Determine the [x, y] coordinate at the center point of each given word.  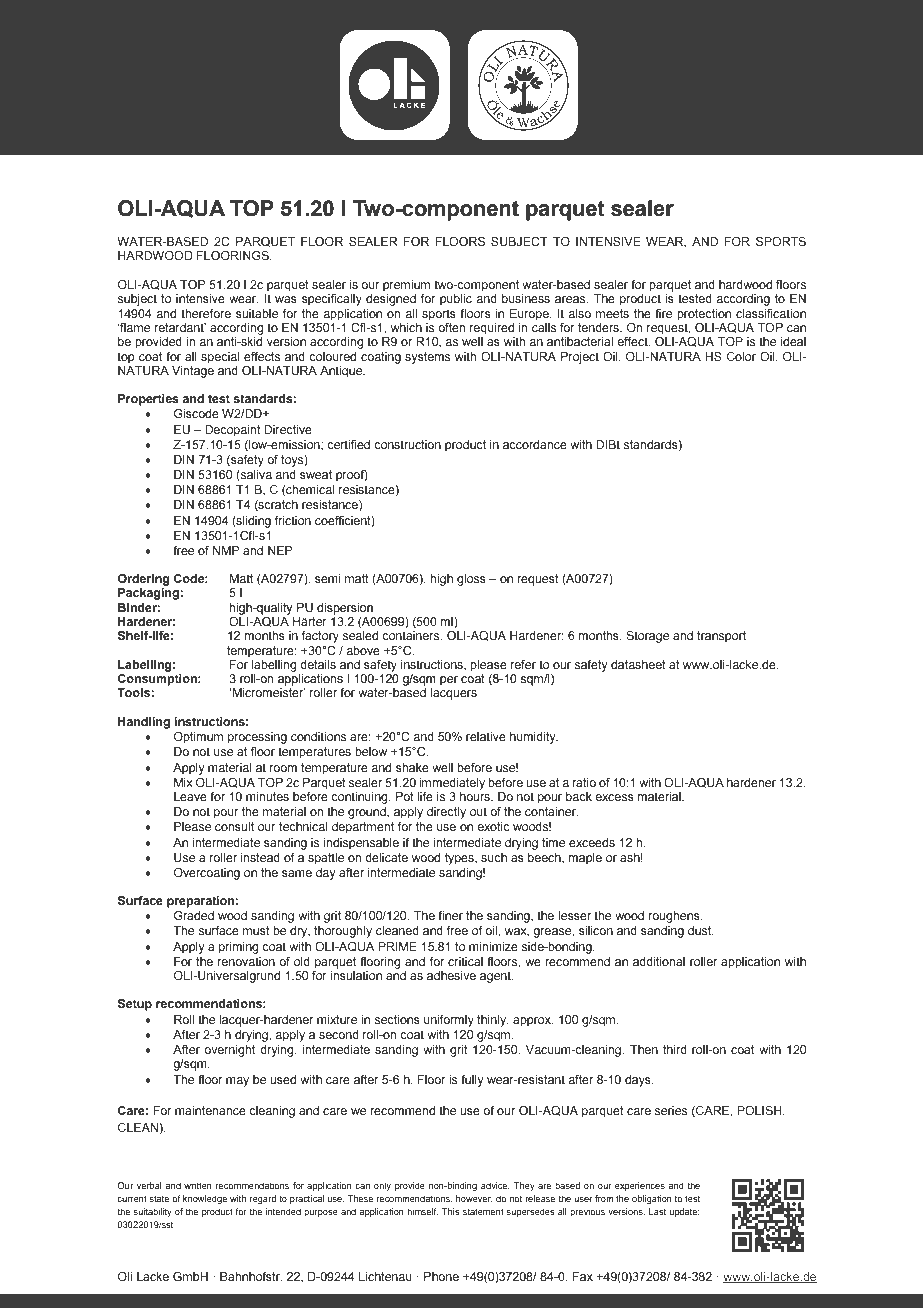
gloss [471, 580]
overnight [229, 1051]
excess [614, 797]
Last [657, 1211]
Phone [441, 1276]
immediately [452, 784]
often [451, 327]
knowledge [205, 1199]
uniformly [449, 1021]
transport [721, 637]
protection [704, 315]
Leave [190, 796]
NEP [280, 550]
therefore [206, 313]
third [675, 1049]
